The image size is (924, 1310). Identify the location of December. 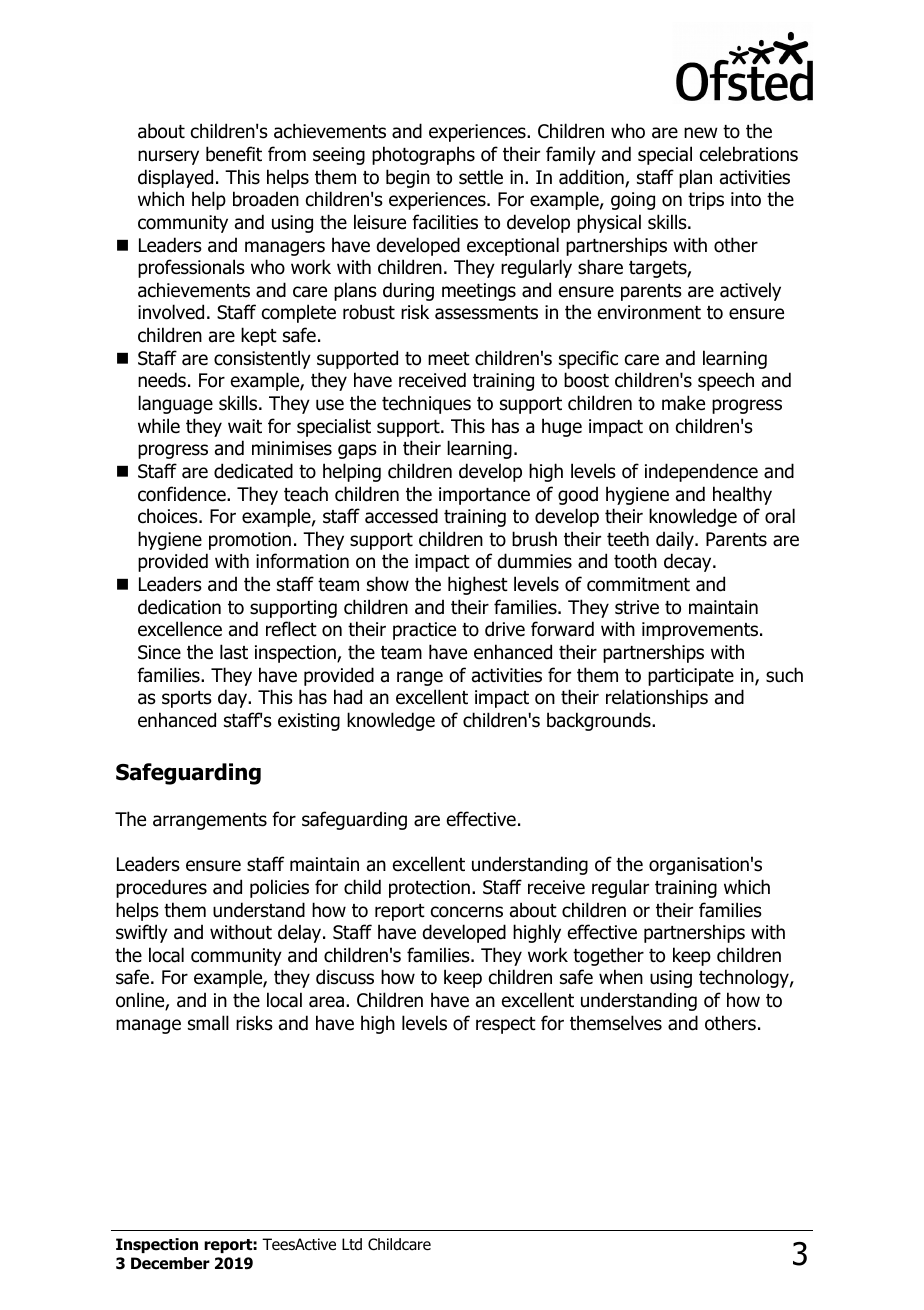
(170, 1263).
